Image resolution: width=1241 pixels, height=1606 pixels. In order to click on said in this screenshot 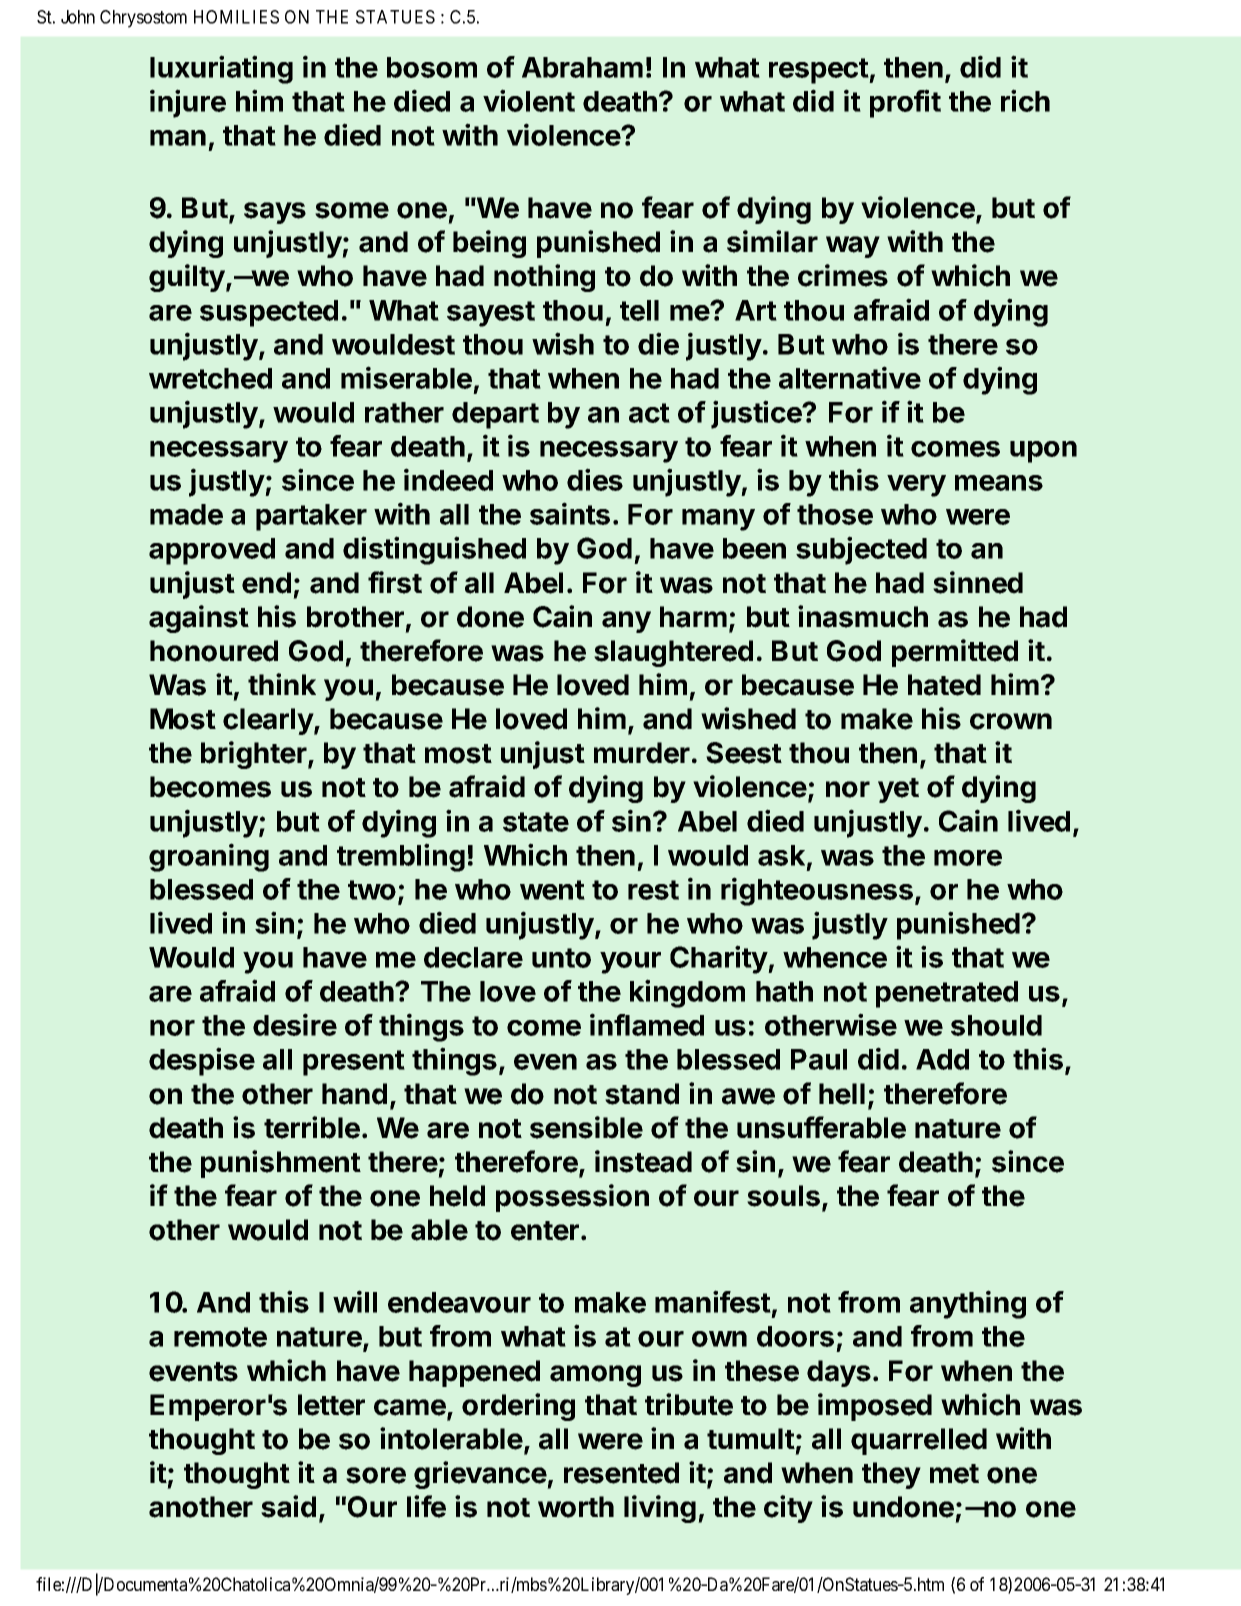, I will do `click(288, 1506)`.
